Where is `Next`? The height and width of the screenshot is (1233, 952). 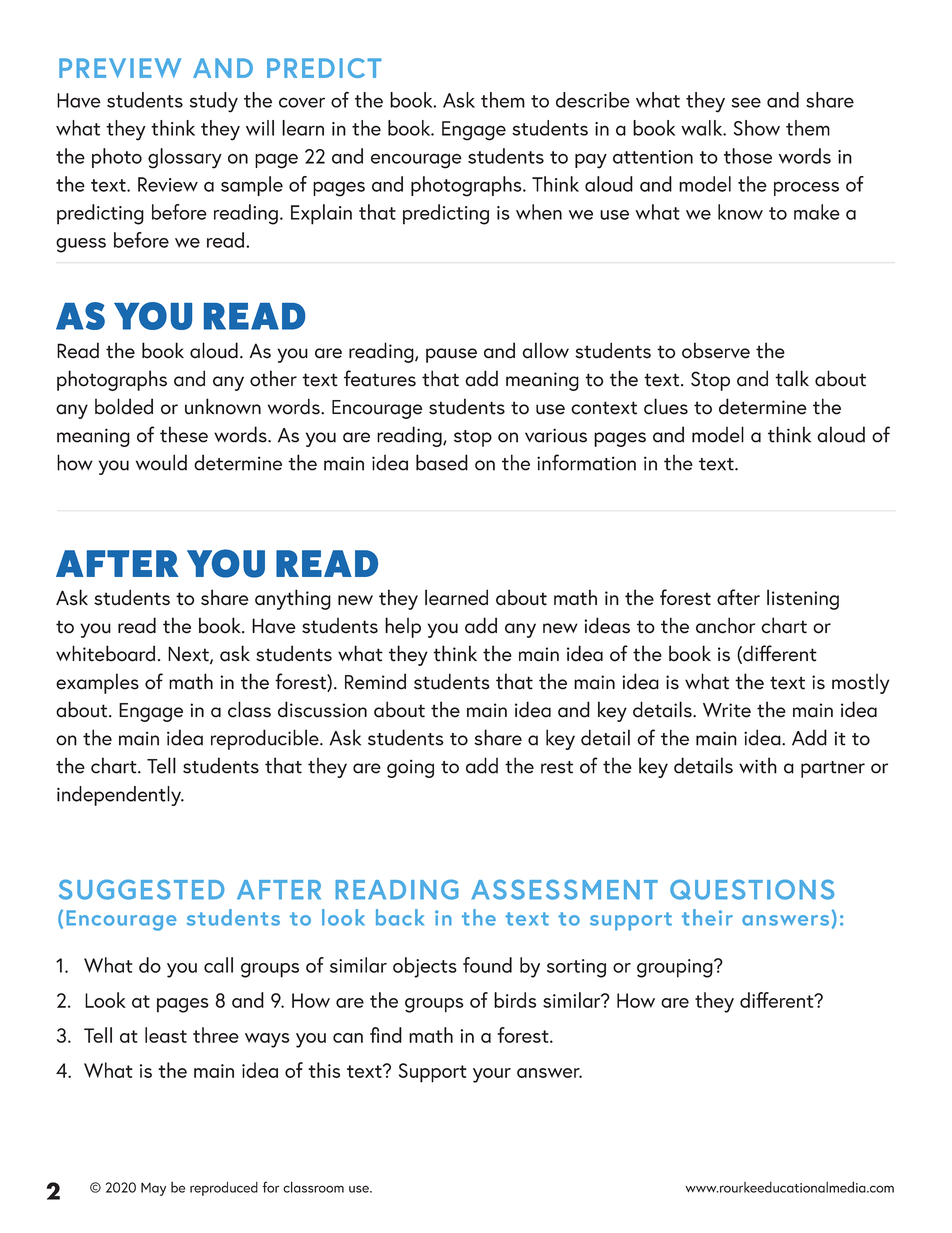 Next is located at coordinates (189, 655).
